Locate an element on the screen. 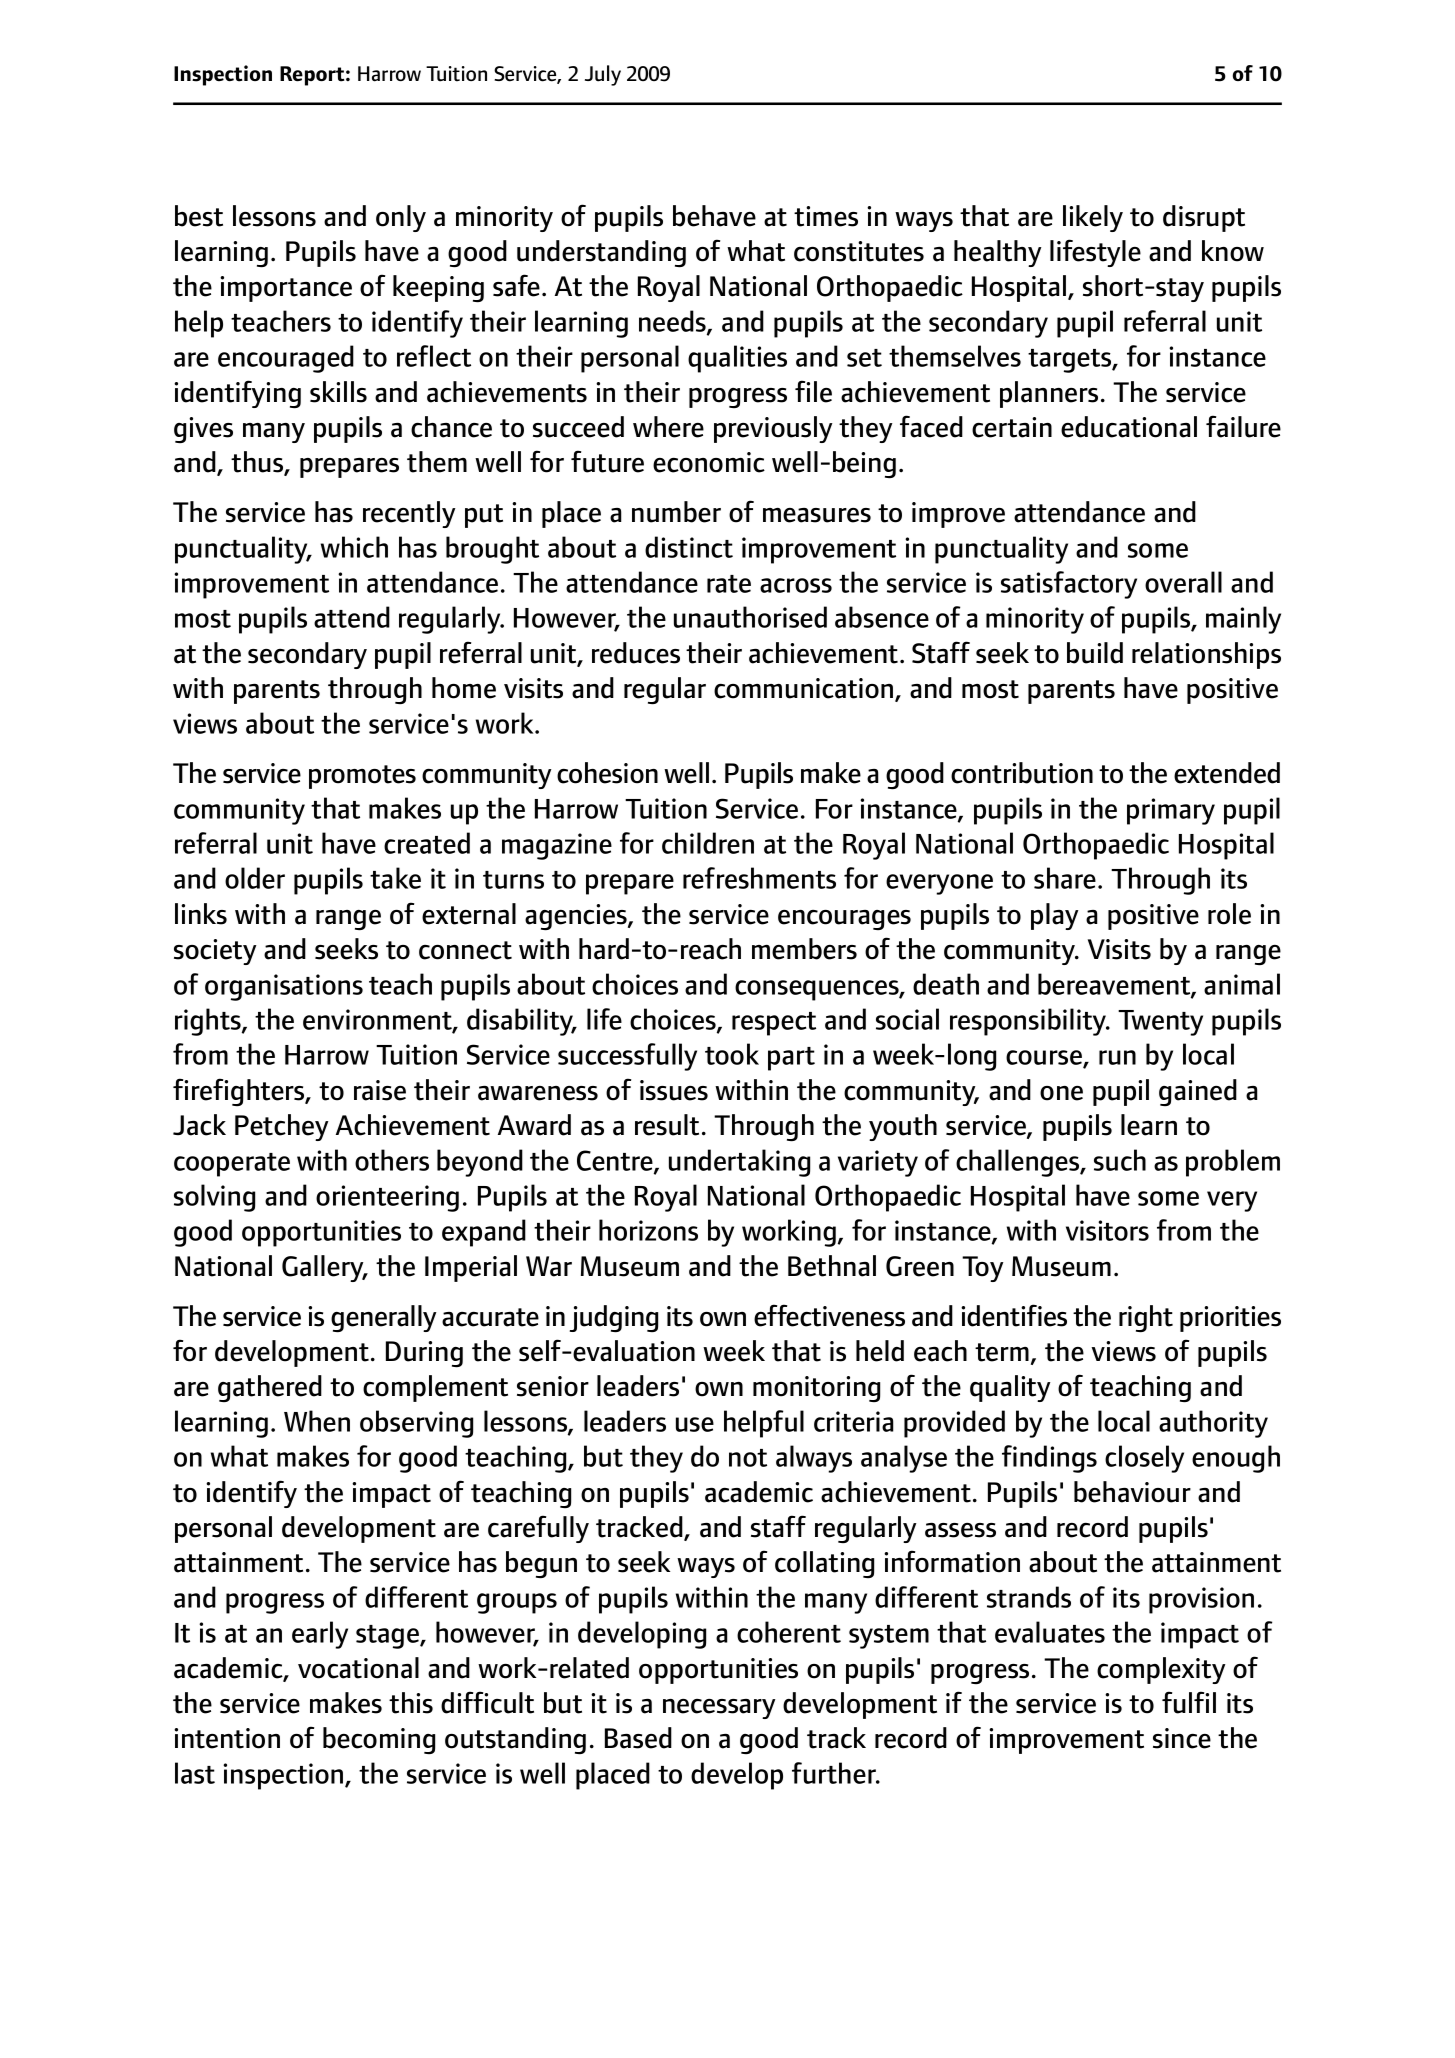 The width and height of the screenshot is (1455, 2058). play is located at coordinates (1054, 916).
